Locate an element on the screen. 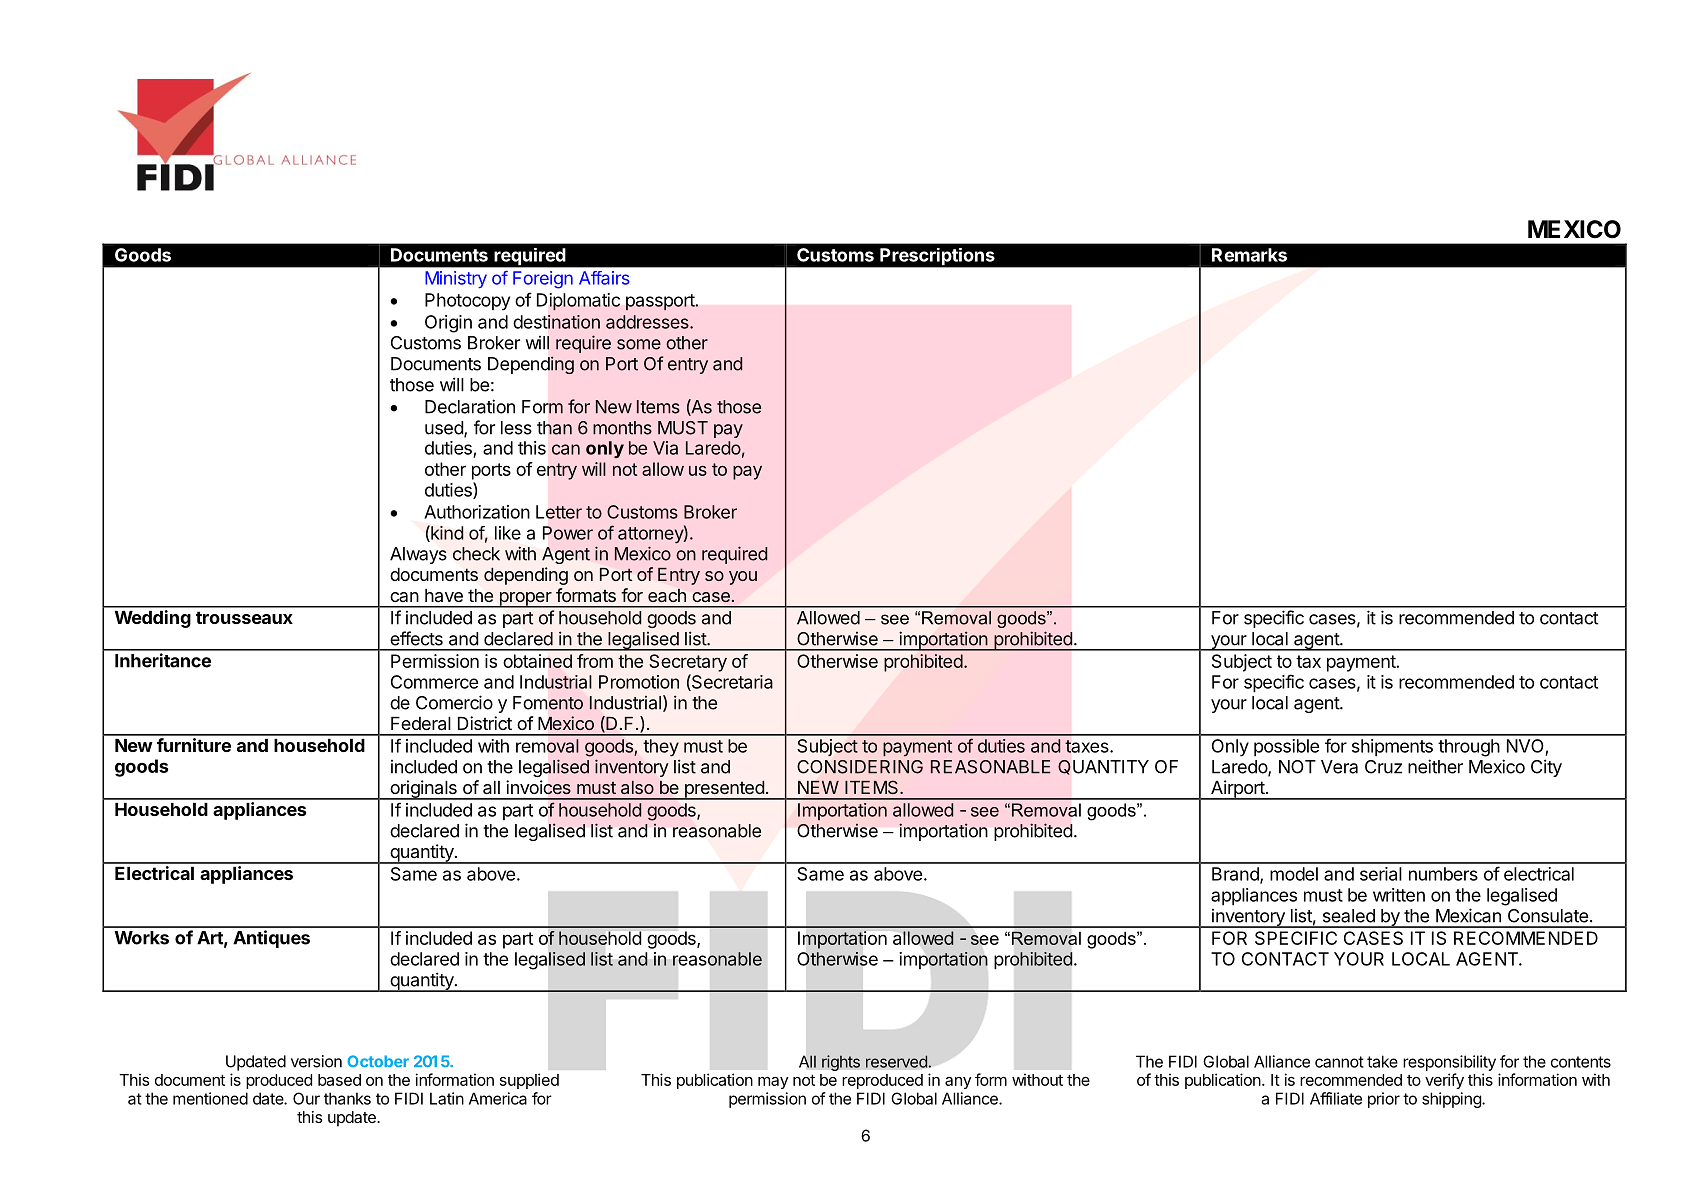 The height and width of the screenshot is (1199, 1697). verify is located at coordinates (1444, 1081).
